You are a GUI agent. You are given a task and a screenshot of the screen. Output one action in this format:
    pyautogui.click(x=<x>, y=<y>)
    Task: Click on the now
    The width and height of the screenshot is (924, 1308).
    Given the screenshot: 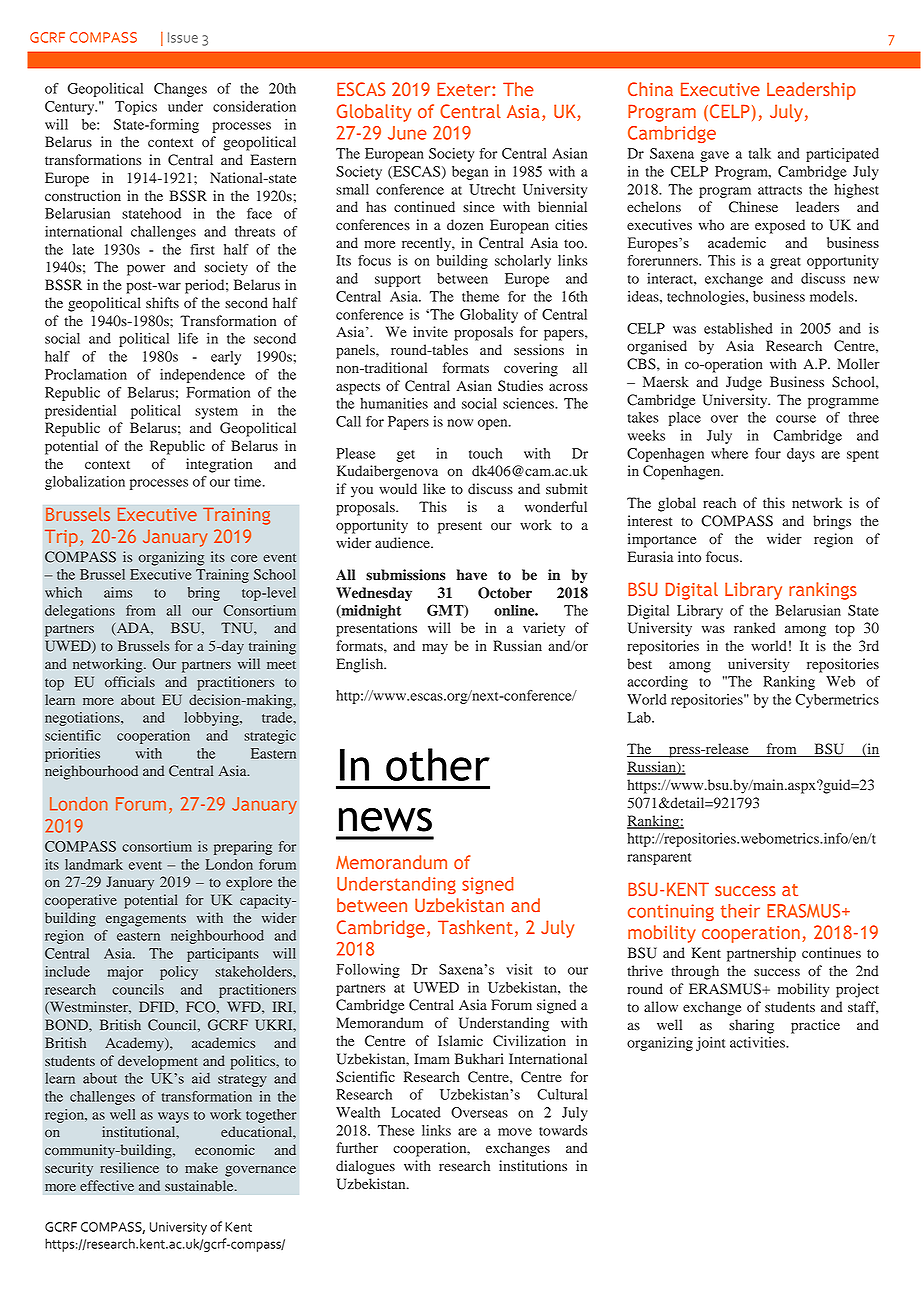 What is the action you would take?
    pyautogui.click(x=460, y=423)
